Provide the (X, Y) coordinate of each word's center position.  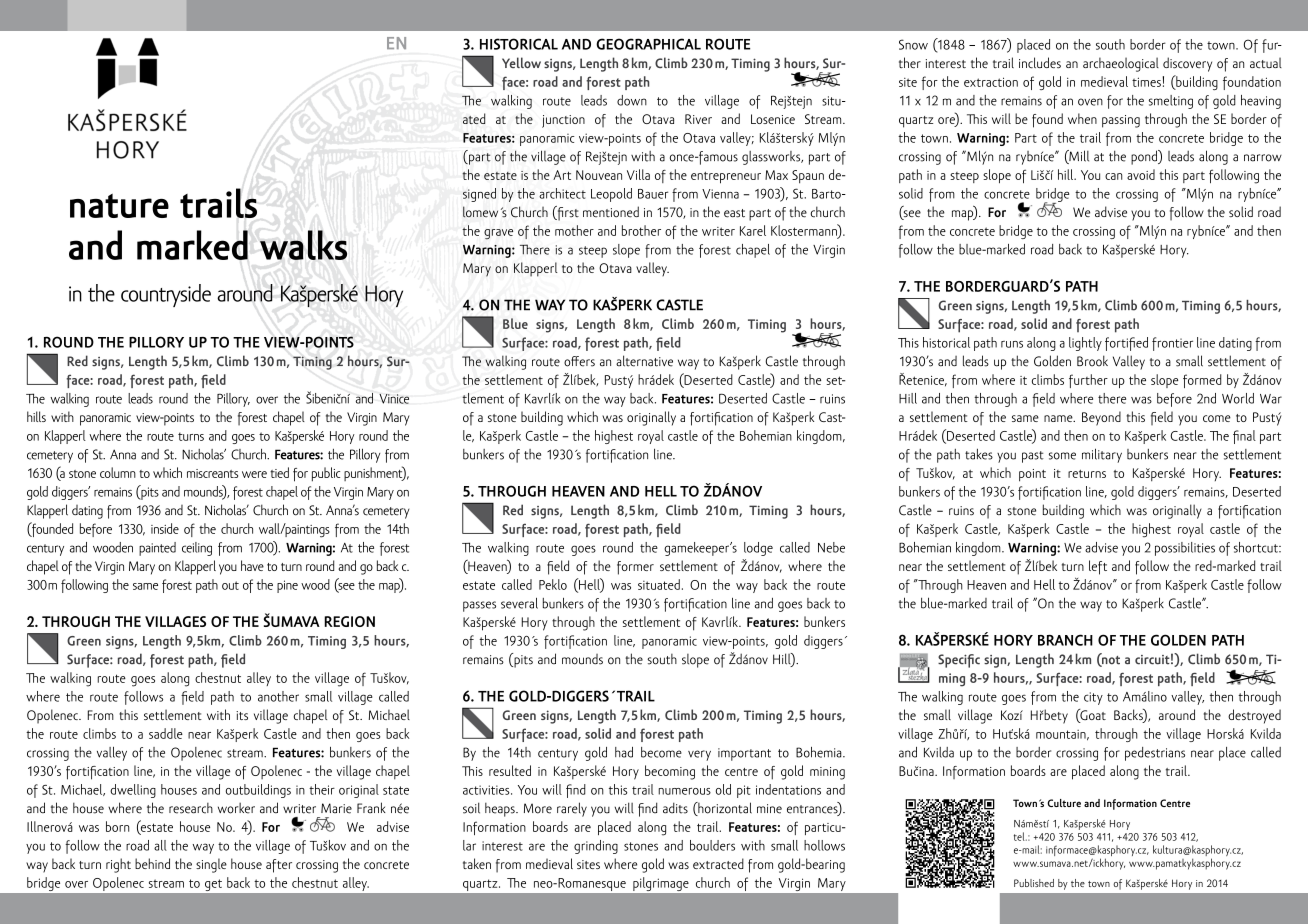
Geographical (648, 44)
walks (303, 245)
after (279, 866)
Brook (1092, 361)
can (1113, 176)
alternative (644, 361)
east (734, 213)
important (744, 754)
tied (279, 472)
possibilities (1185, 549)
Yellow (521, 62)
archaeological (1121, 64)
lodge (758, 549)
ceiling (197, 549)
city (1093, 698)
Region (349, 621)
